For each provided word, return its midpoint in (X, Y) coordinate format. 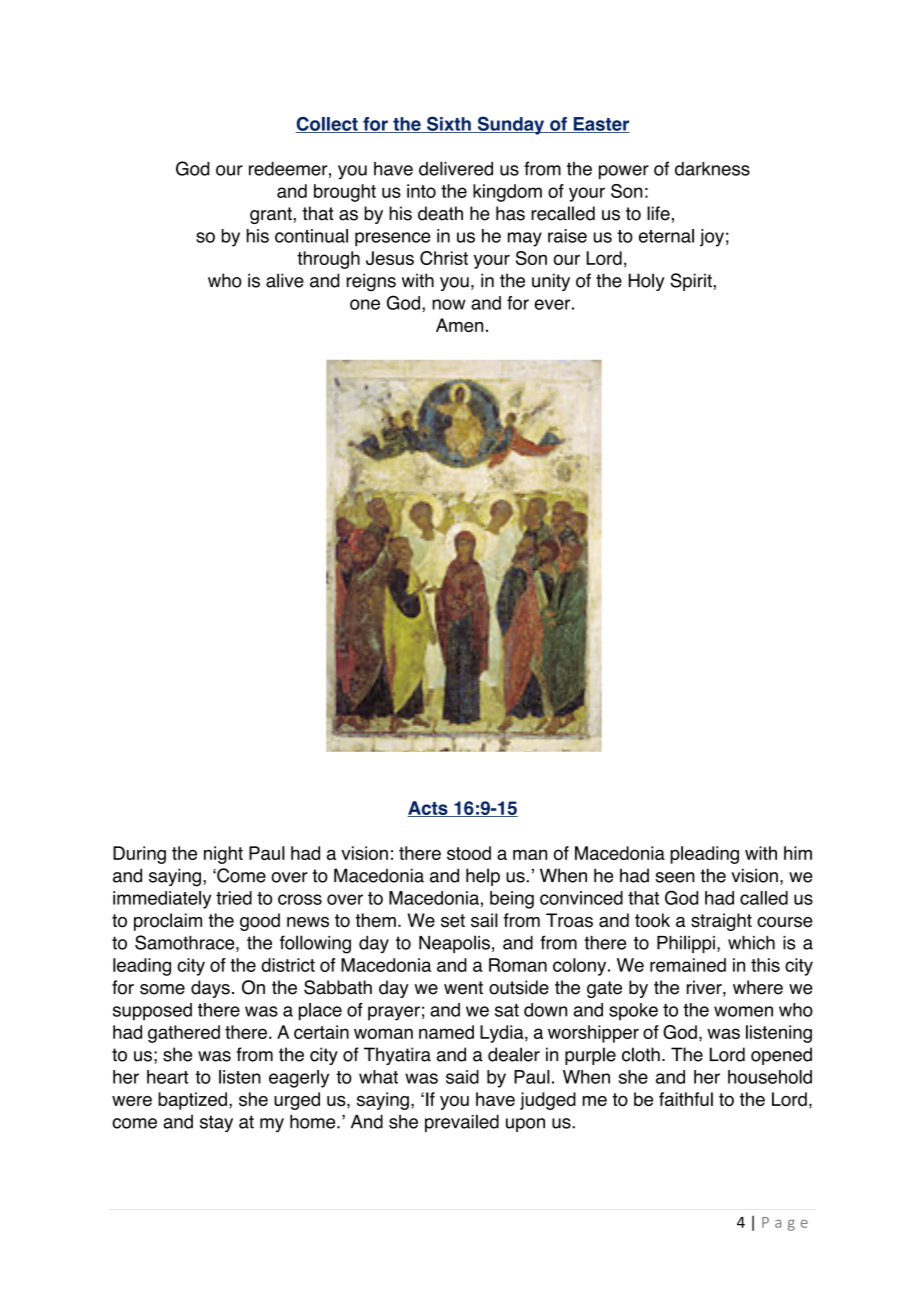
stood (469, 853)
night (223, 855)
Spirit (691, 282)
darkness (712, 169)
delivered (456, 168)
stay (216, 1123)
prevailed (462, 1123)
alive (285, 280)
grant (272, 215)
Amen (459, 325)
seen (675, 877)
